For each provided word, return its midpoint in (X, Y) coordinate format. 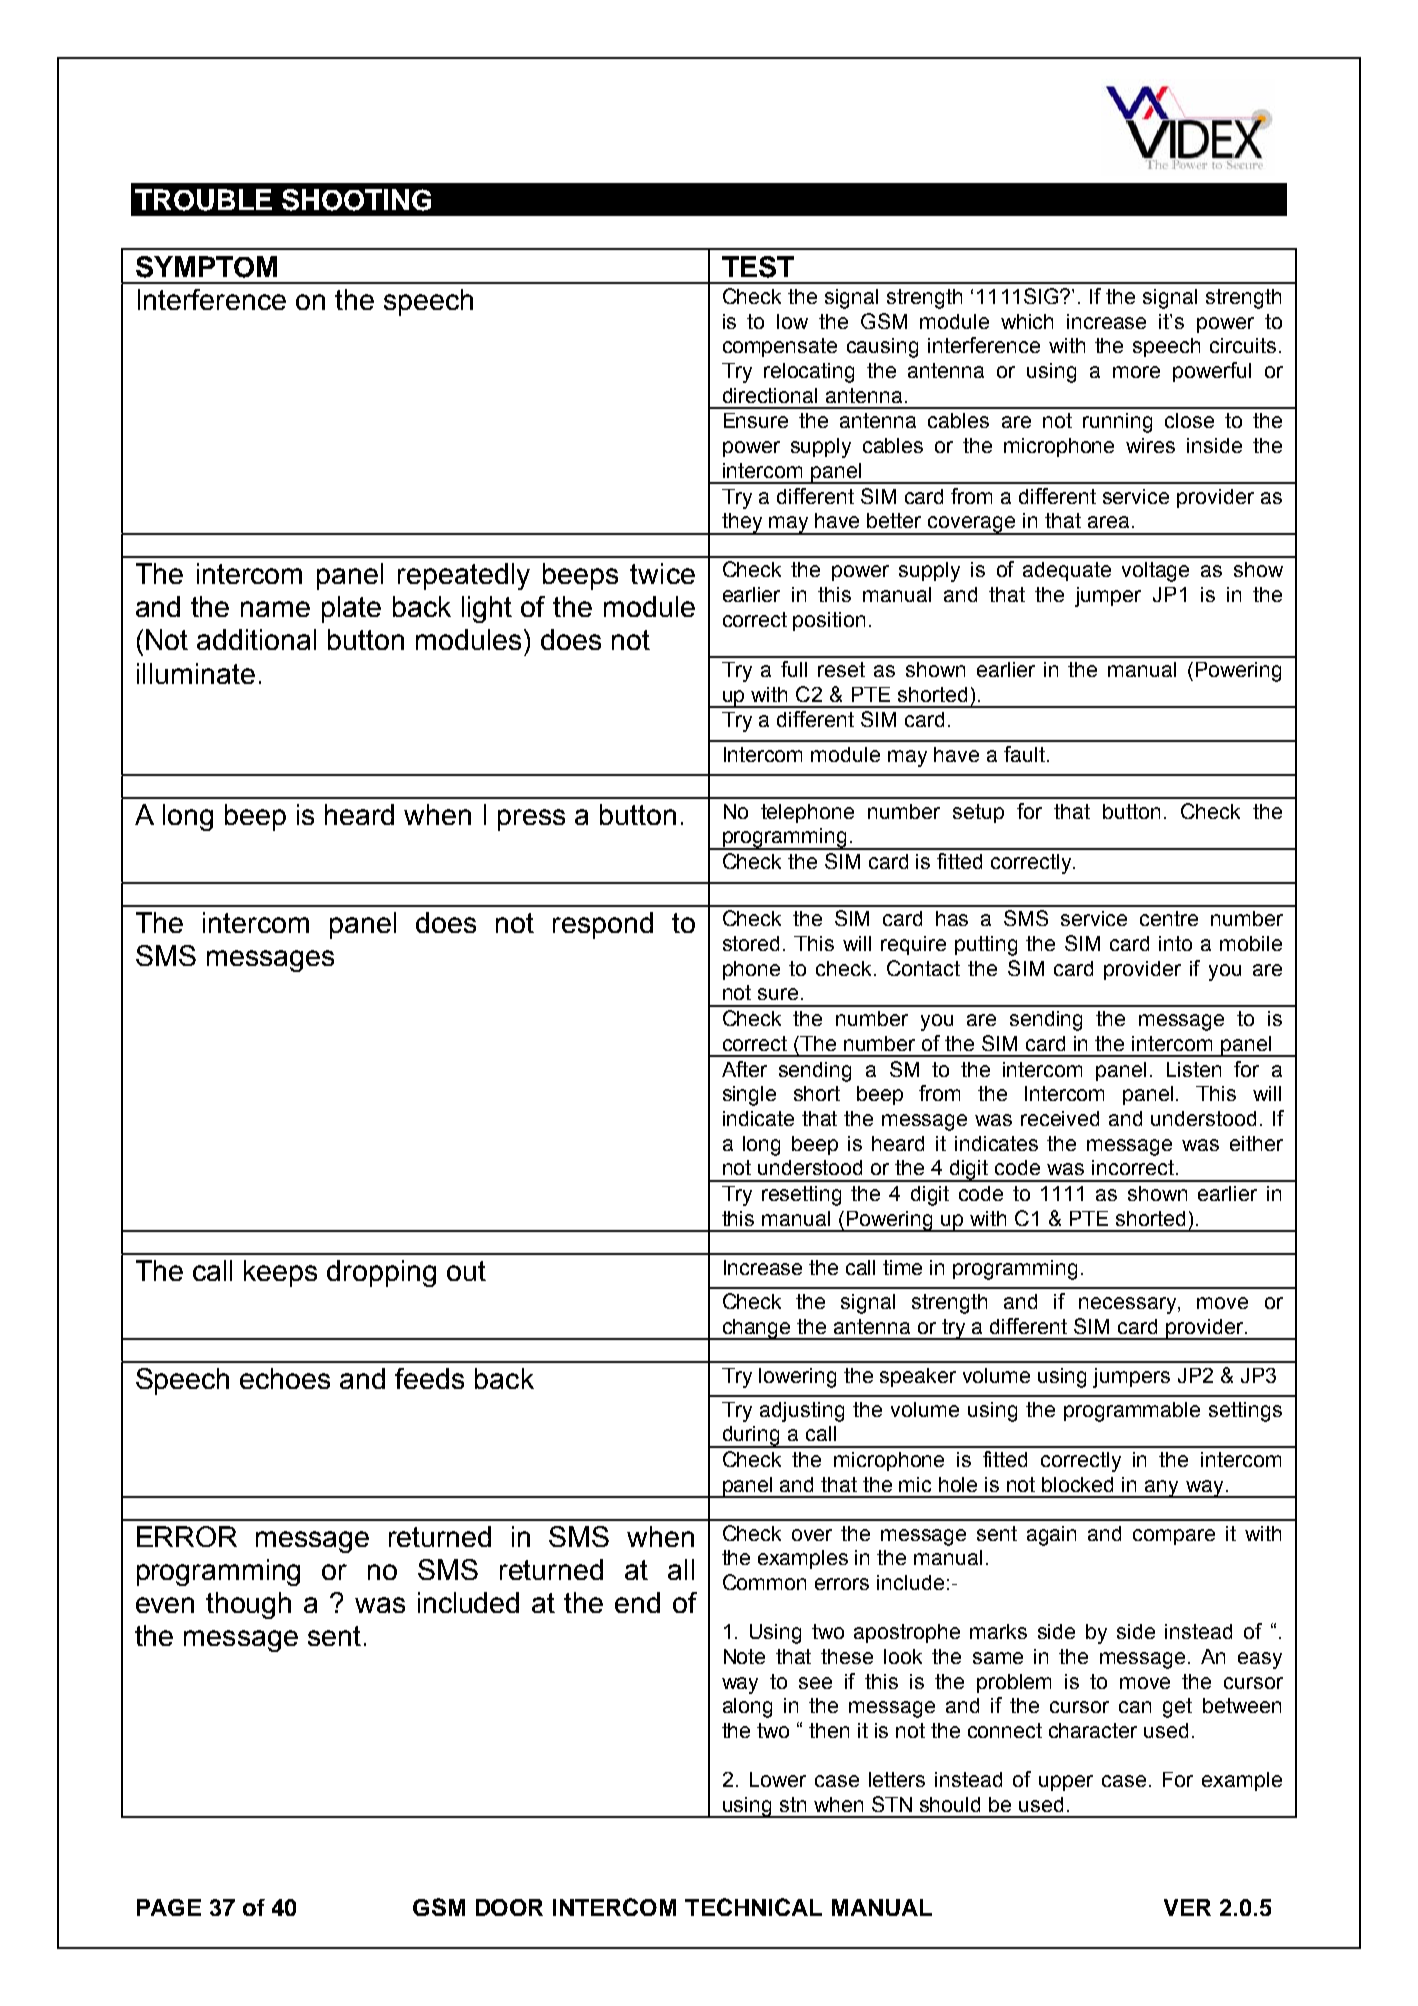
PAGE (169, 1907)
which (1027, 321)
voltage (1155, 572)
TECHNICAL (753, 1907)
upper (1066, 1783)
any (1162, 1489)
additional (256, 639)
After (744, 1069)
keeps (280, 1273)
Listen (1194, 1069)
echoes (285, 1378)
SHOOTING (356, 200)
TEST (758, 267)
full (794, 669)
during (751, 1437)
